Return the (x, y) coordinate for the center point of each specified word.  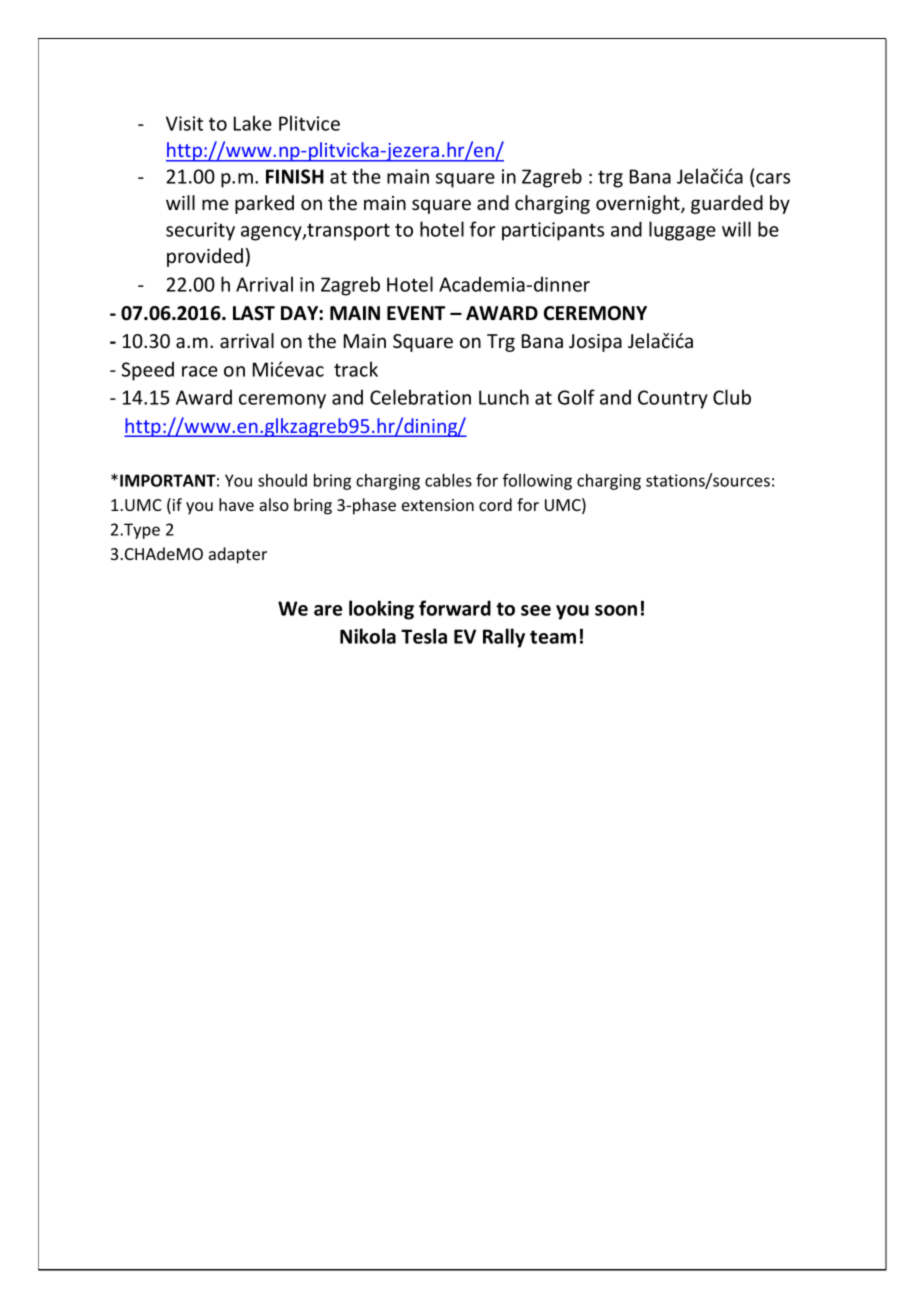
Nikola (368, 636)
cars (773, 178)
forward (455, 608)
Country (673, 399)
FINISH (295, 176)
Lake (253, 123)
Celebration (420, 397)
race (200, 371)
